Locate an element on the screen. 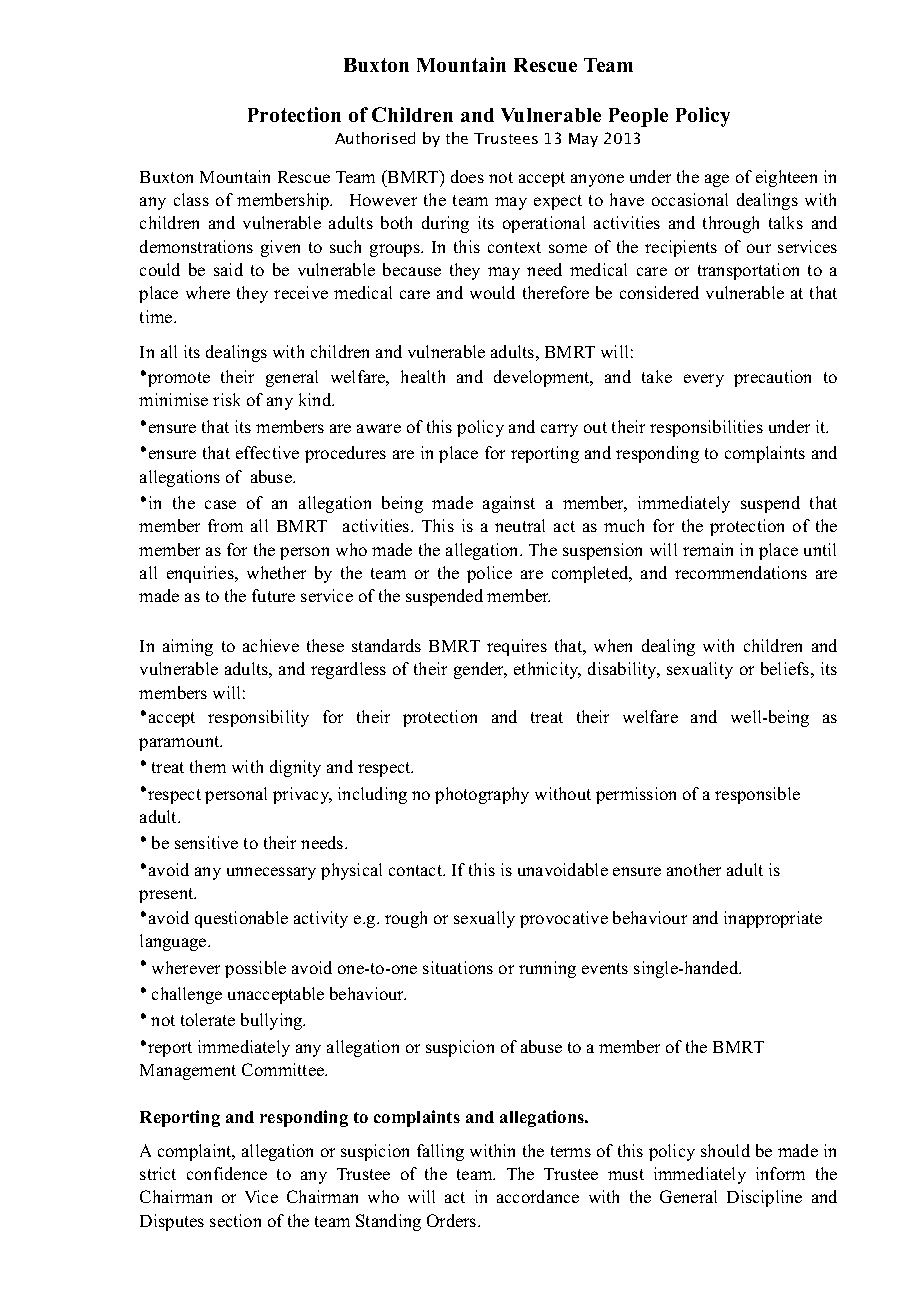 This screenshot has height=1308, width=924. another is located at coordinates (694, 869).
